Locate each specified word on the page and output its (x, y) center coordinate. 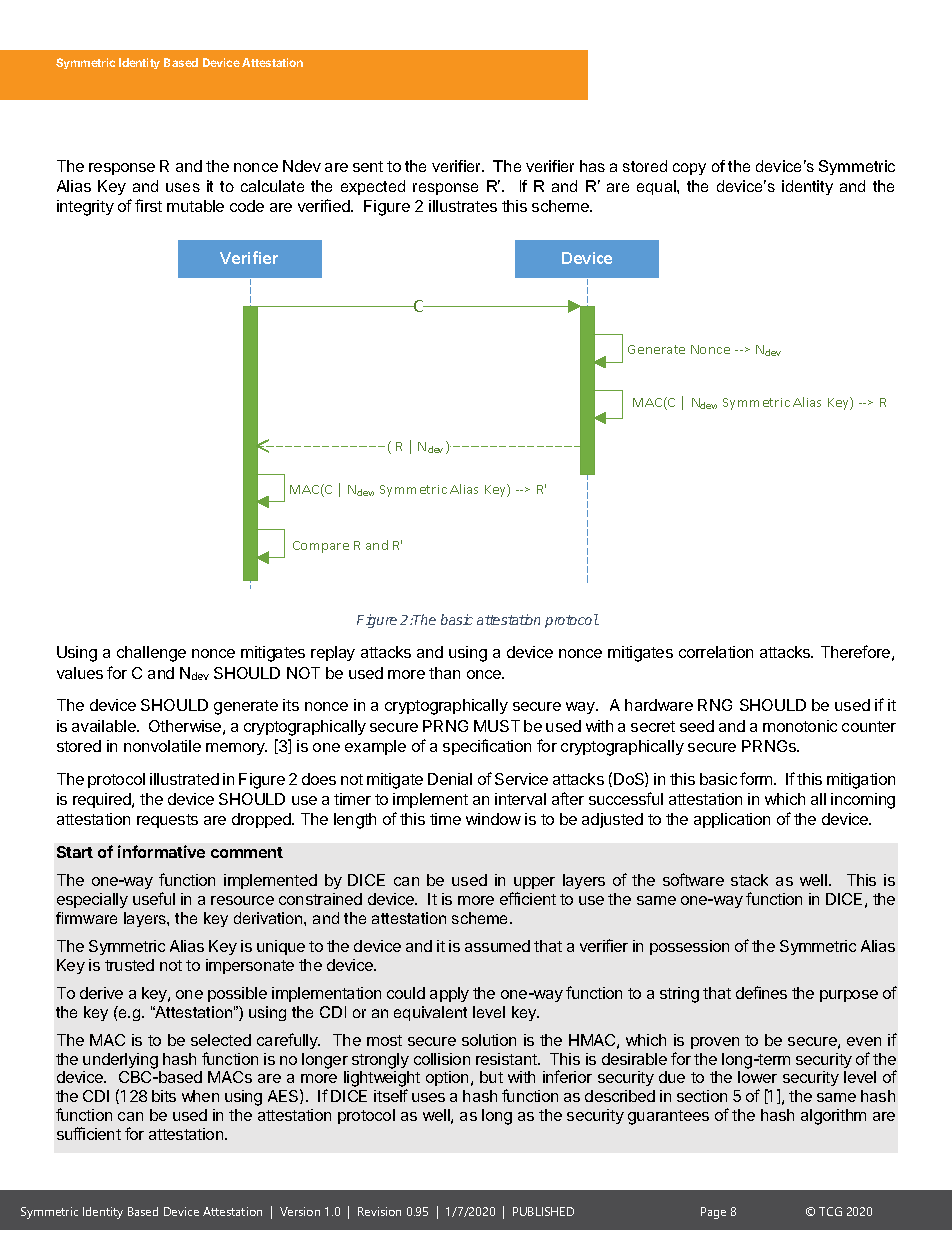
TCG (830, 1211)
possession (689, 947)
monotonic (800, 726)
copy (689, 169)
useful (154, 898)
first (148, 205)
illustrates (463, 206)
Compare (321, 547)
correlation (716, 652)
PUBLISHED (543, 1211)
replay (333, 653)
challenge (151, 654)
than (444, 673)
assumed (497, 946)
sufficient (89, 1133)
